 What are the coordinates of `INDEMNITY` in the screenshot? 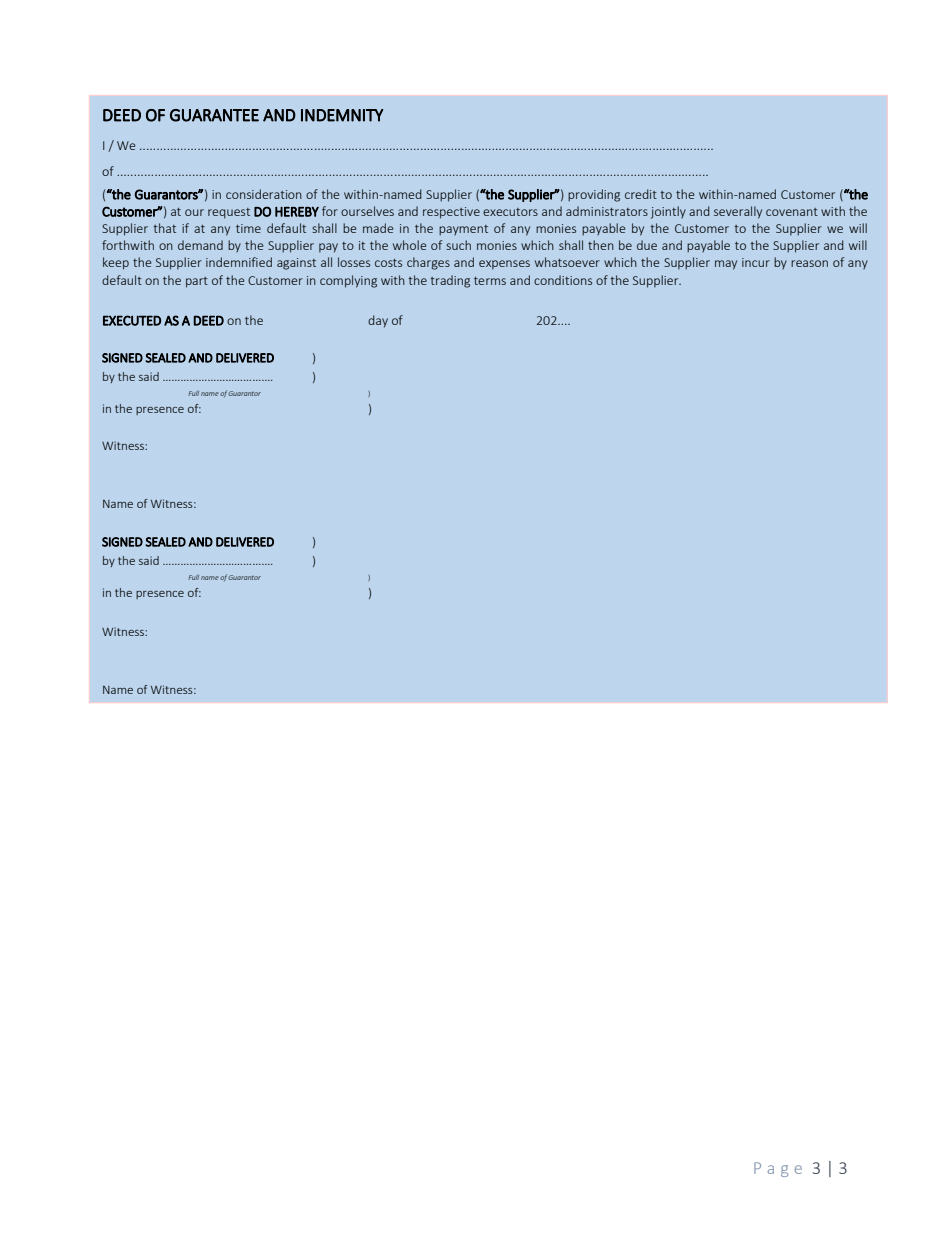 It's located at (342, 115).
